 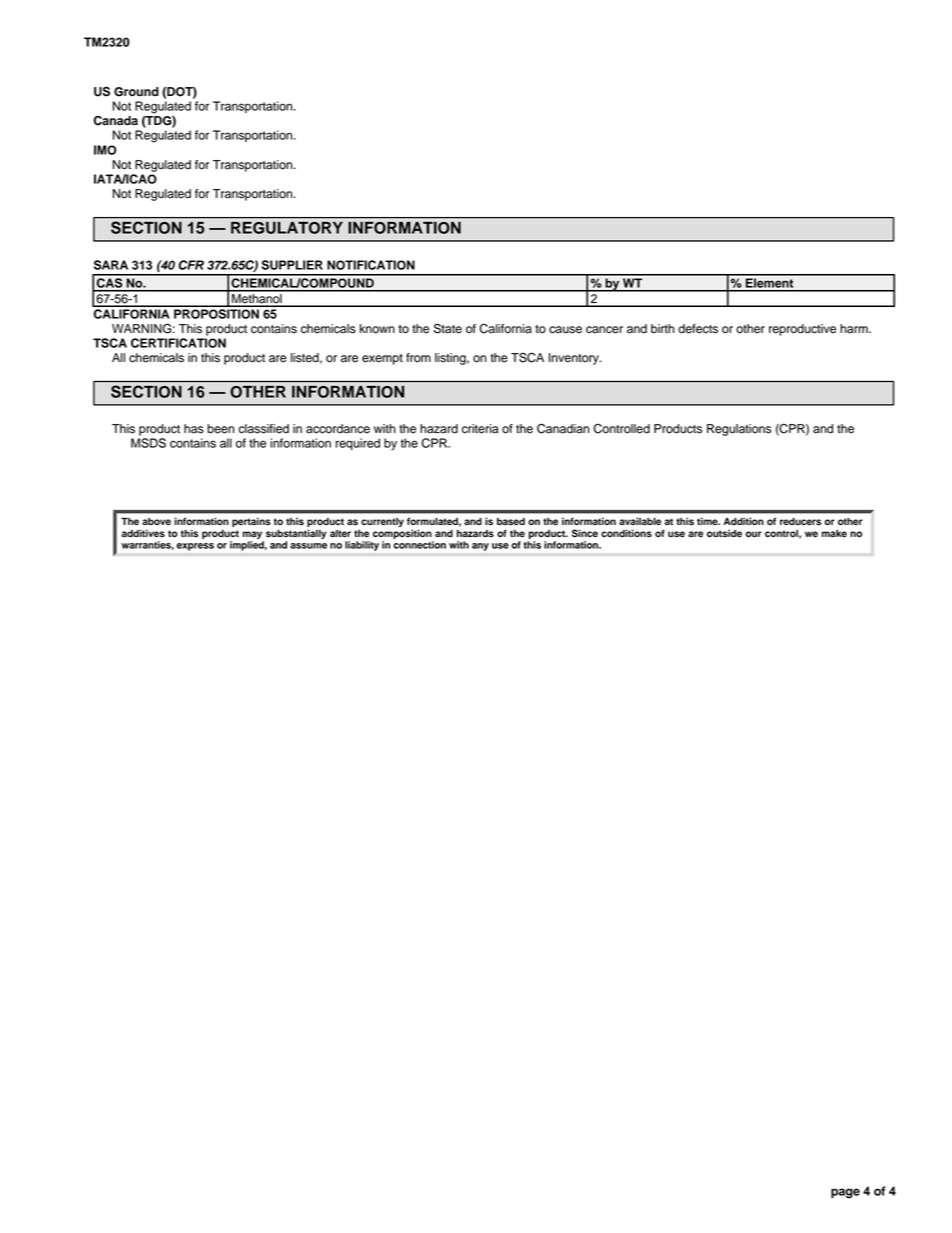 I want to click on any, so click(x=480, y=547).
